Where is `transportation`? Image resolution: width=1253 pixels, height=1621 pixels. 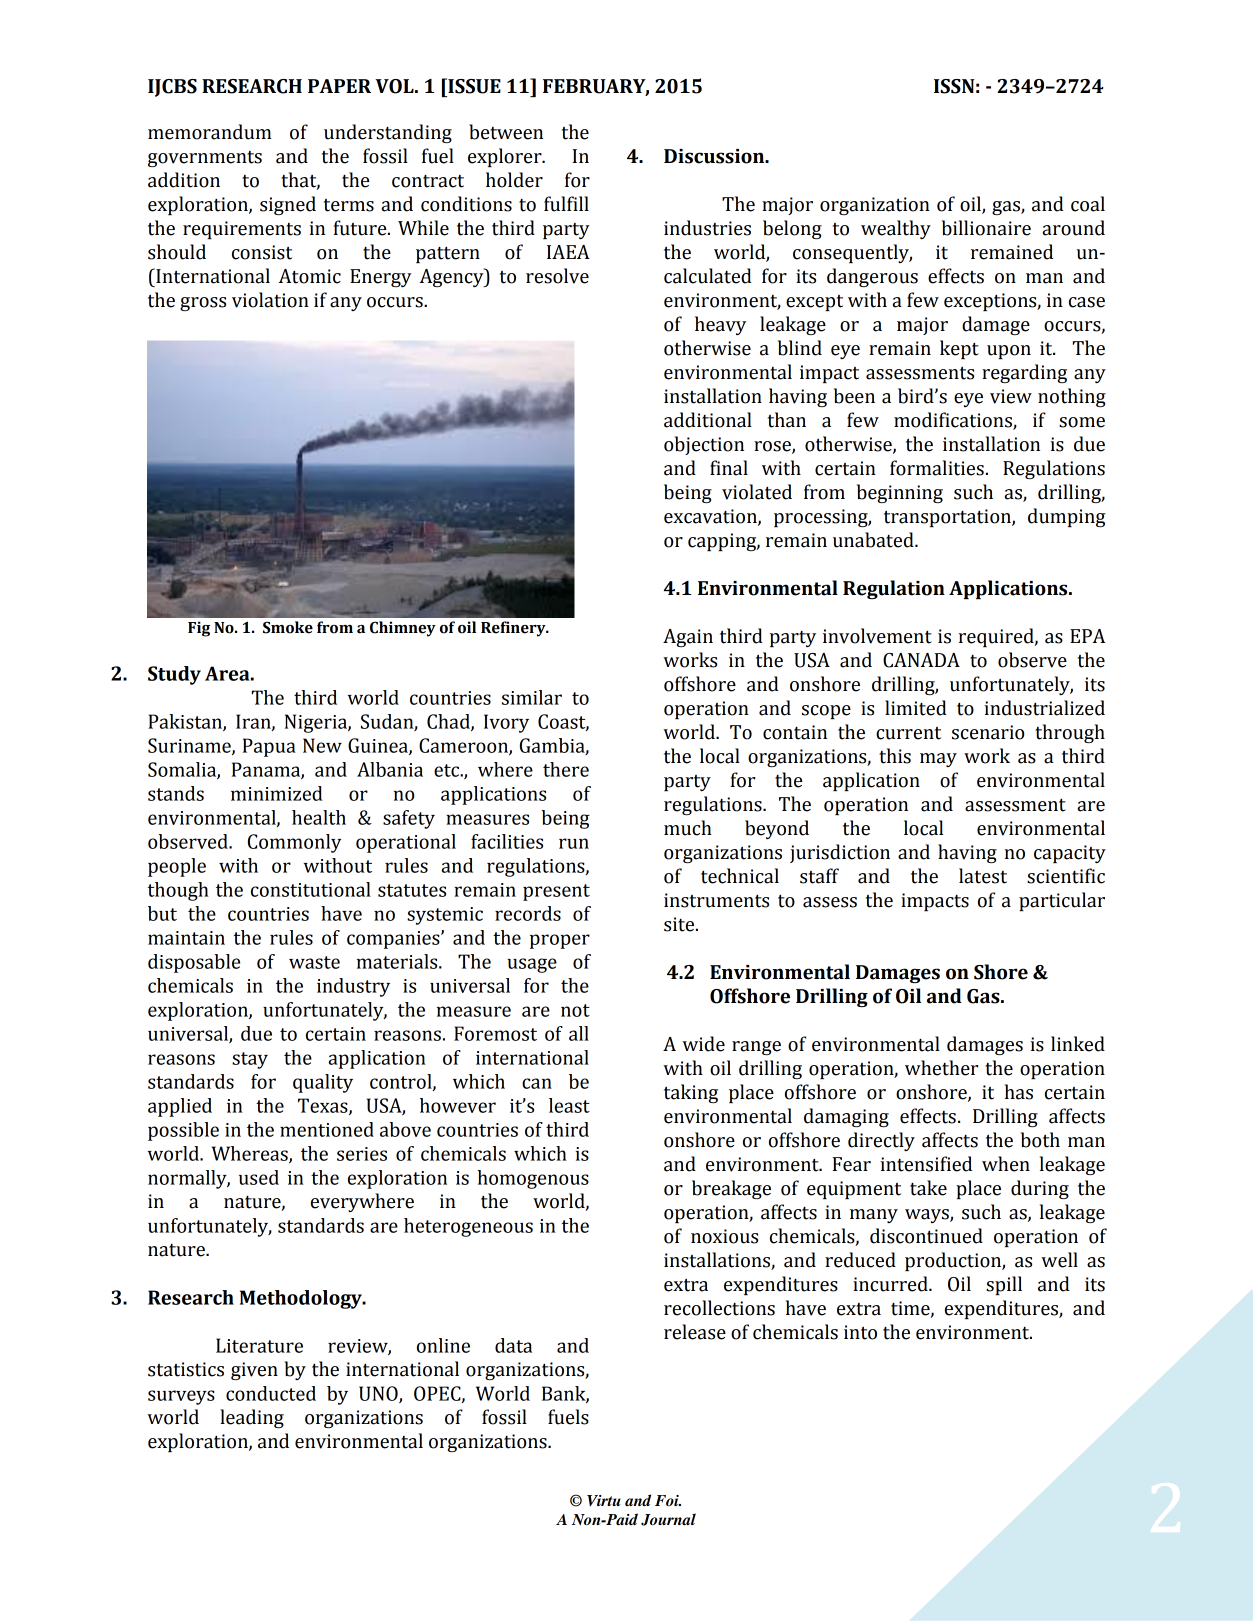 transportation is located at coordinates (948, 518).
